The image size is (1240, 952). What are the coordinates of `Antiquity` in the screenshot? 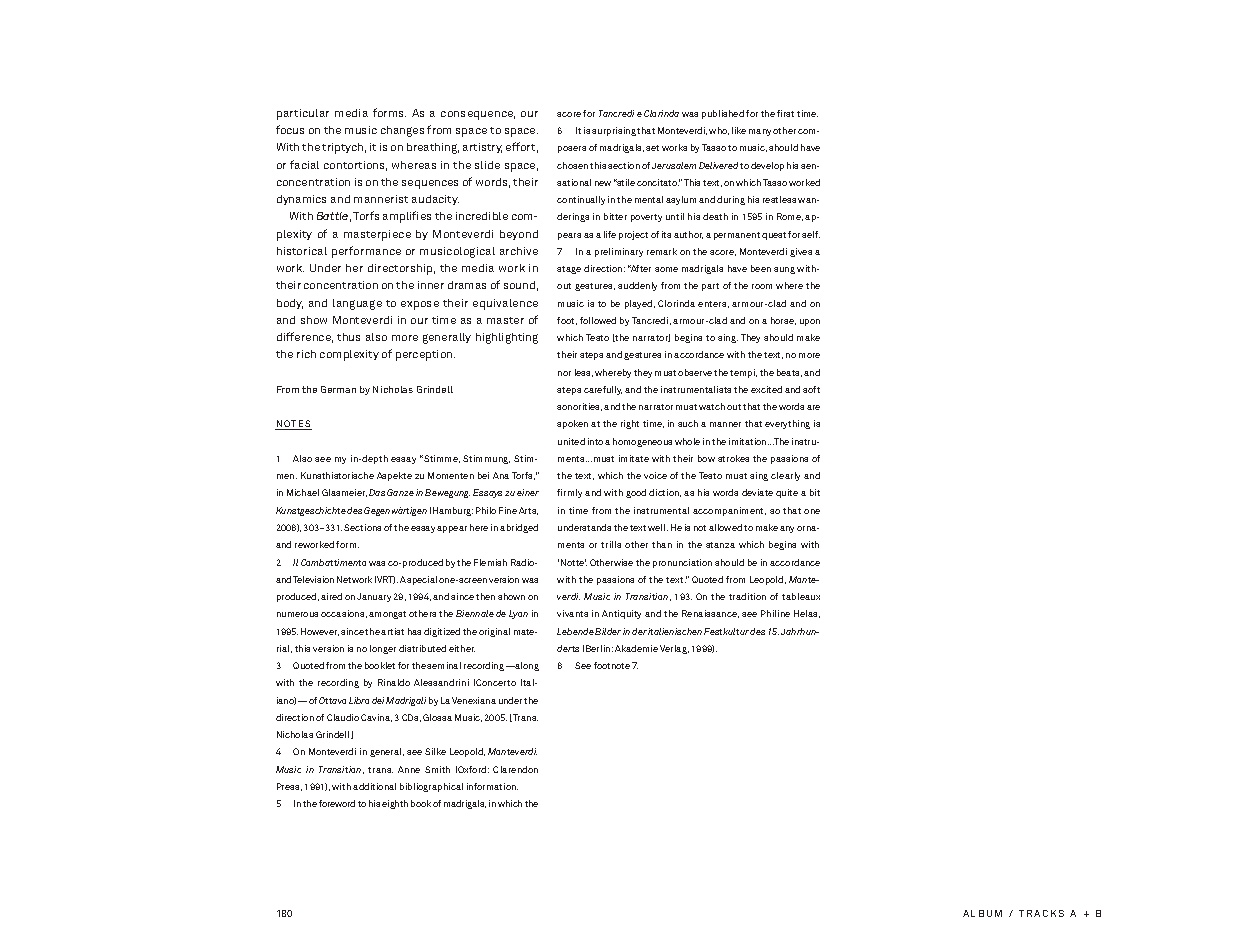 It's located at (621, 614).
